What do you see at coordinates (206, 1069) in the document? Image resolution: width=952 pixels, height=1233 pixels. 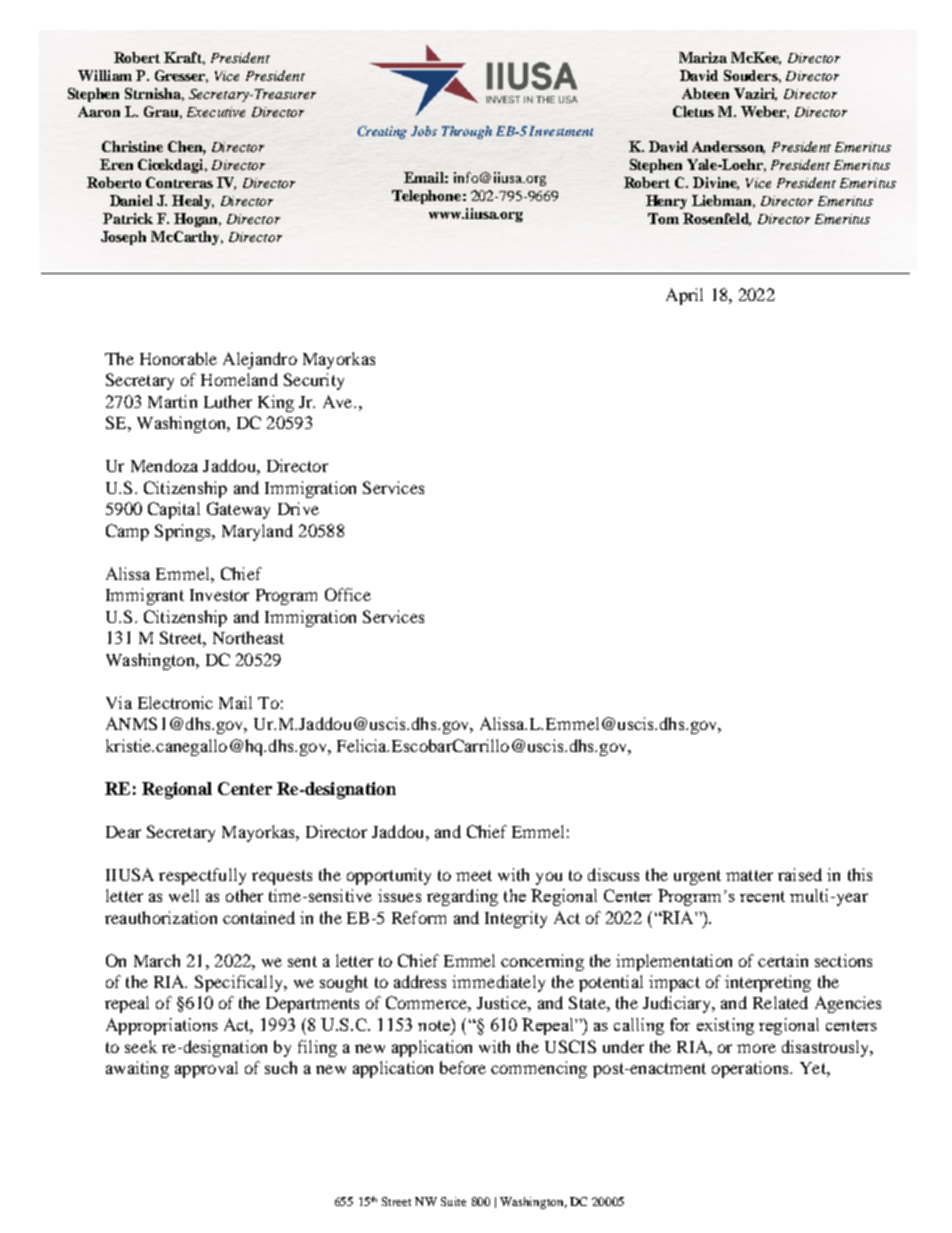 I see `approval` at bounding box center [206, 1069].
